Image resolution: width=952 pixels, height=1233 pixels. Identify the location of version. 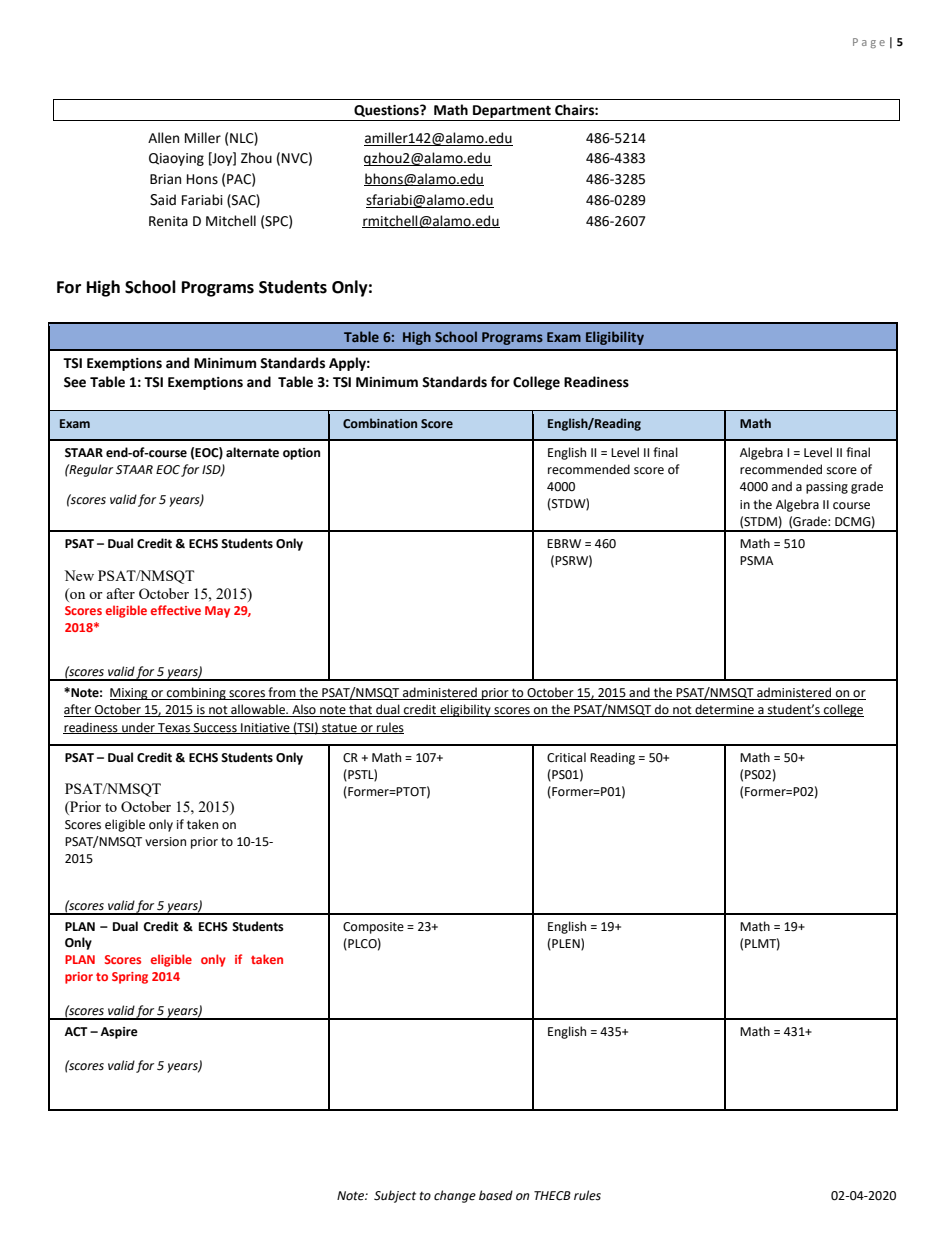
(165, 842).
